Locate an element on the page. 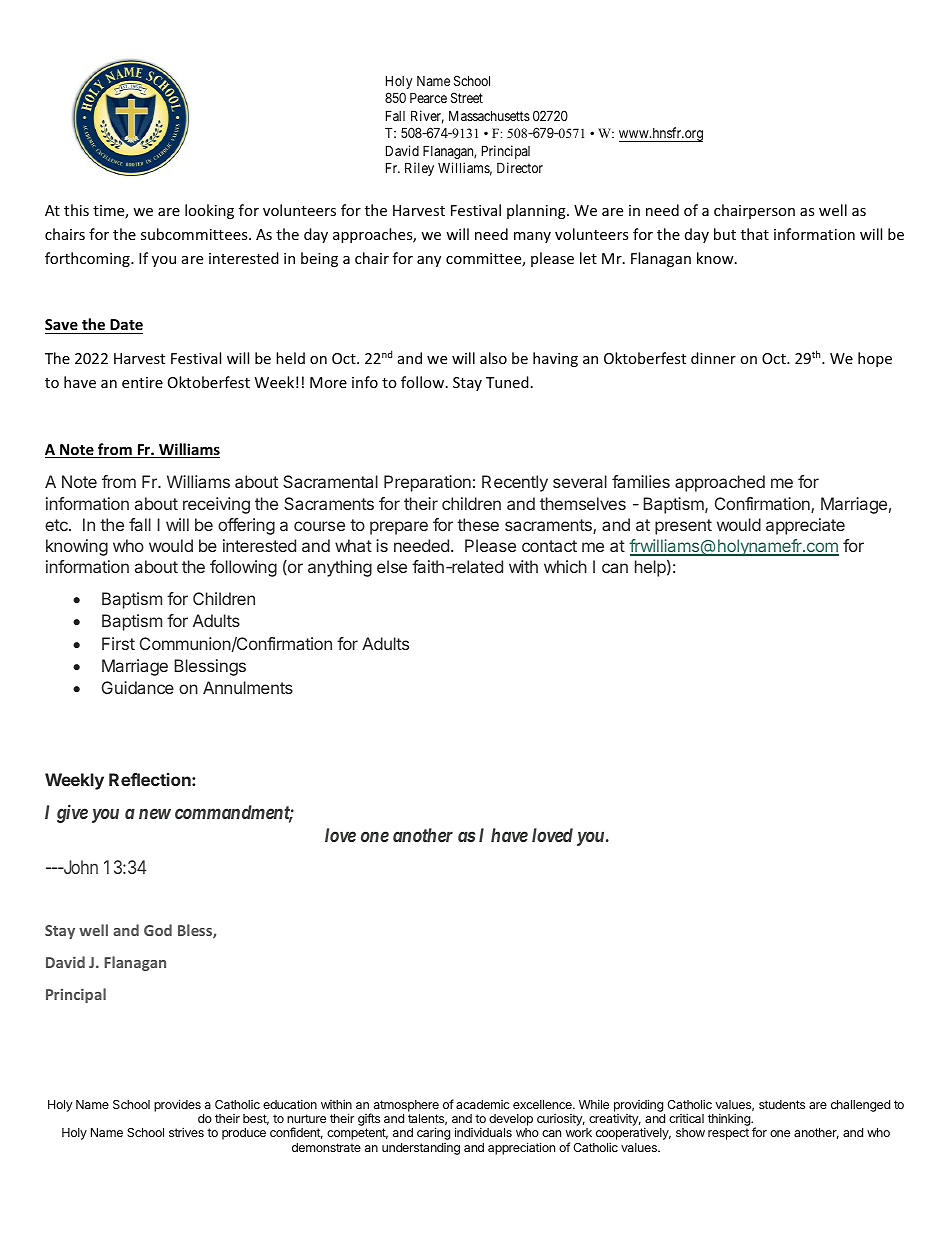  provides is located at coordinates (177, 1105).
